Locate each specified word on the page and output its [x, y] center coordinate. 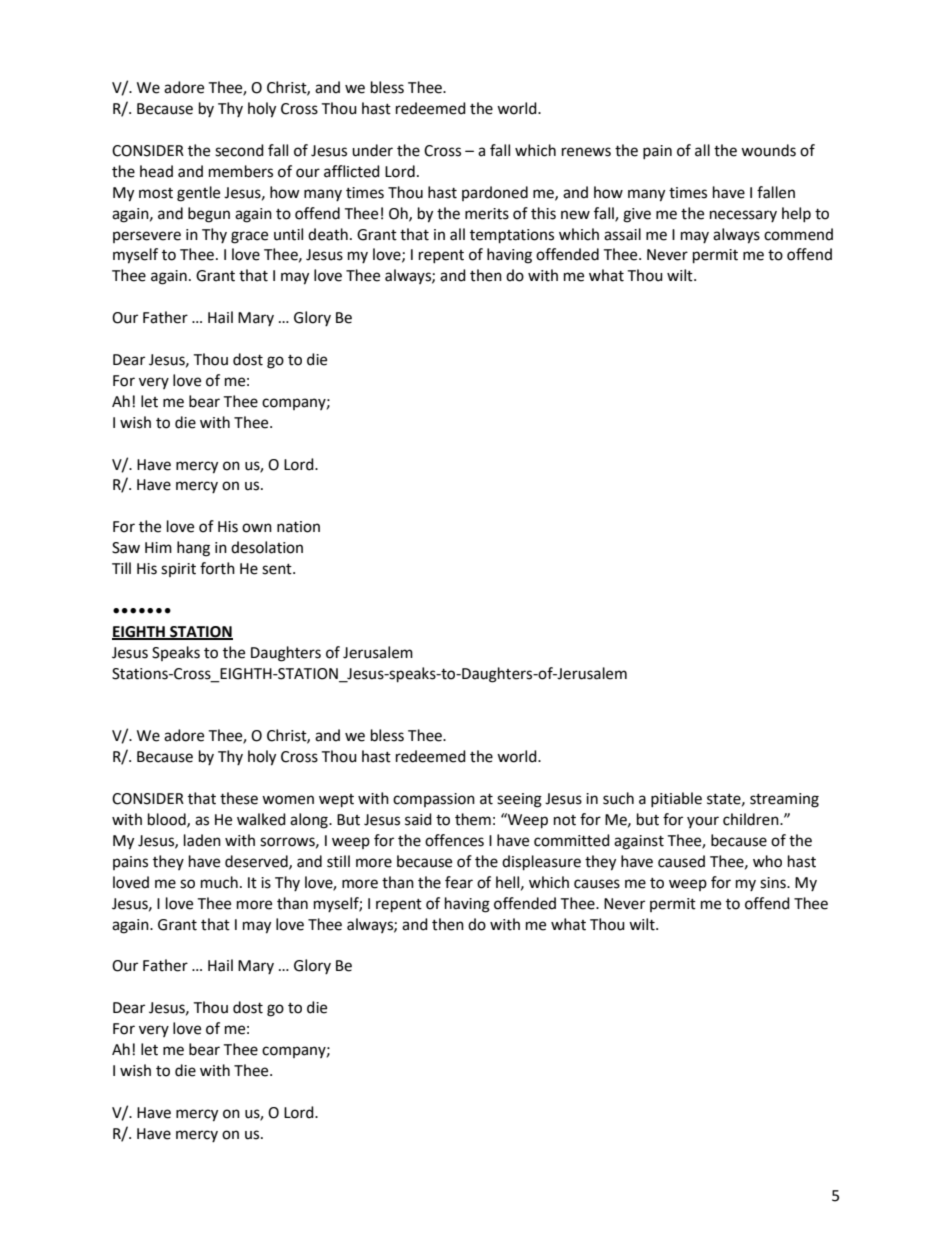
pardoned [495, 193]
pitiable [676, 799]
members [241, 171]
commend [798, 234]
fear [459, 882]
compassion [434, 800]
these [239, 798]
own [257, 528]
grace [249, 237]
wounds [768, 150]
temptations [512, 236]
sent [278, 569]
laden [202, 840]
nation [298, 527]
